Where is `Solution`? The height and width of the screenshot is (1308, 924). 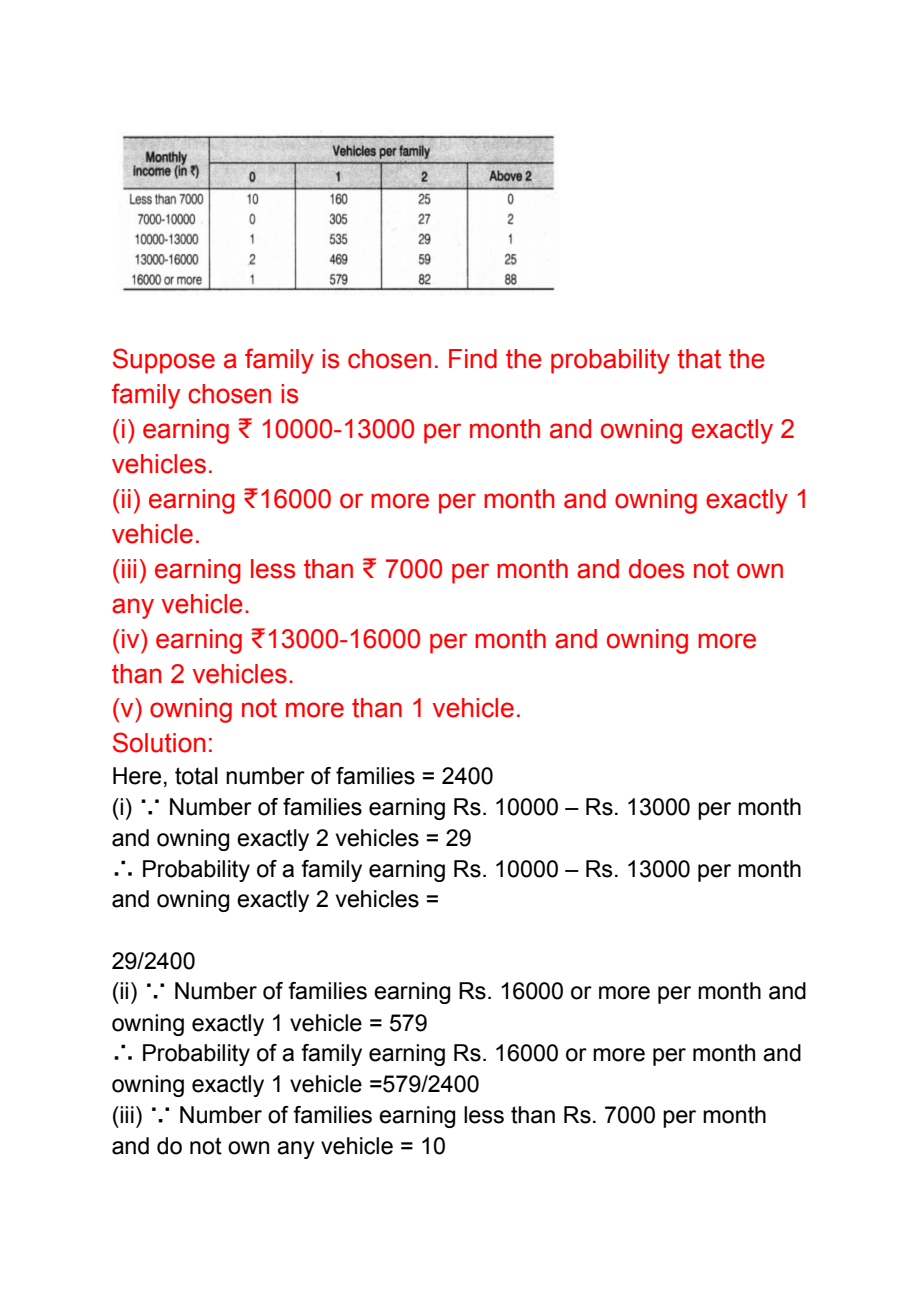
Solution is located at coordinates (159, 742).
